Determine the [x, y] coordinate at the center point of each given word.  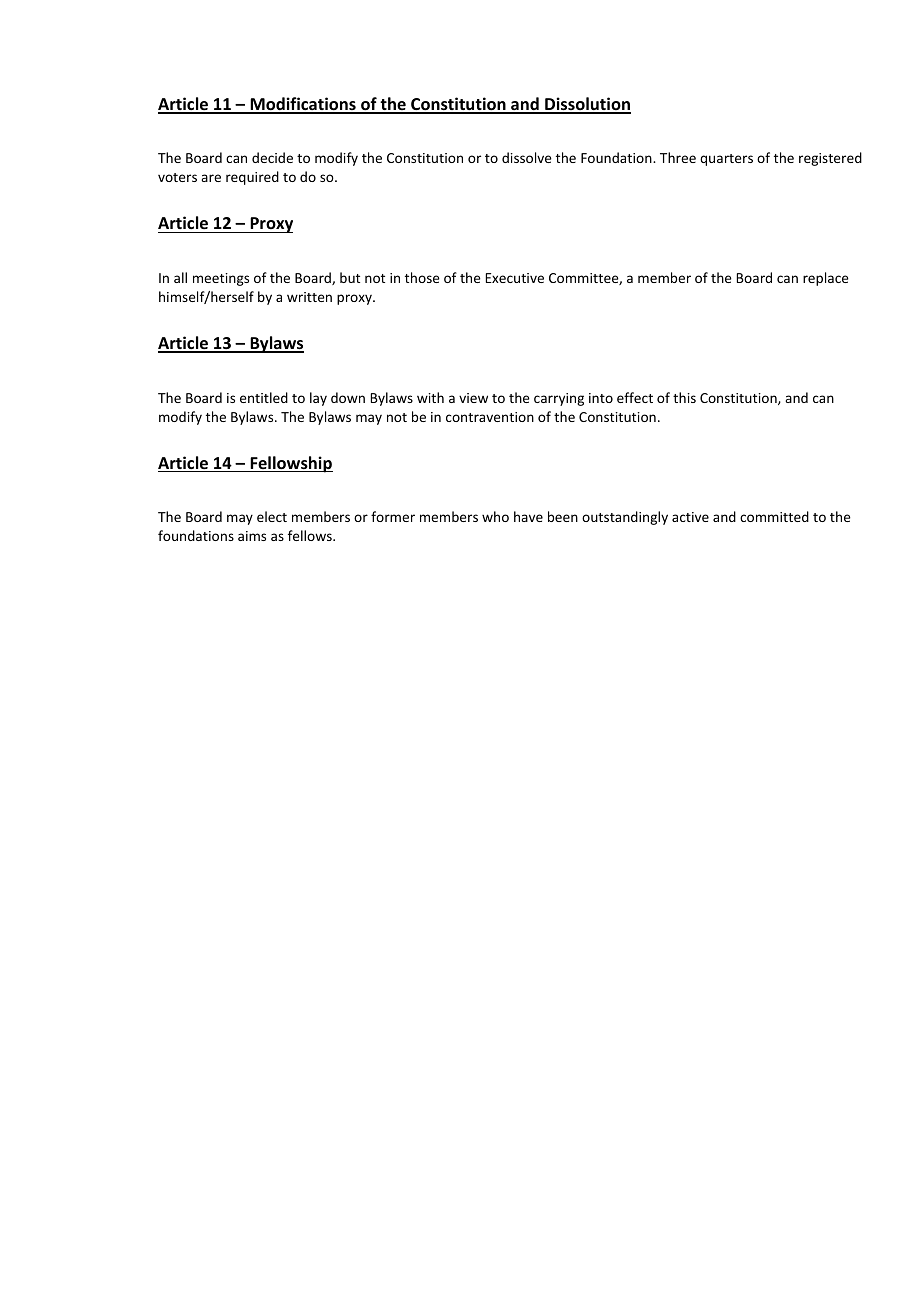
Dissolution [587, 105]
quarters [726, 160]
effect [635, 397]
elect [272, 516]
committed [774, 516]
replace [826, 279]
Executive [515, 278]
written [309, 297]
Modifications [303, 105]
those [422, 277]
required [252, 178]
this [684, 397]
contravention [490, 417]
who [495, 516]
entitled [264, 397]
